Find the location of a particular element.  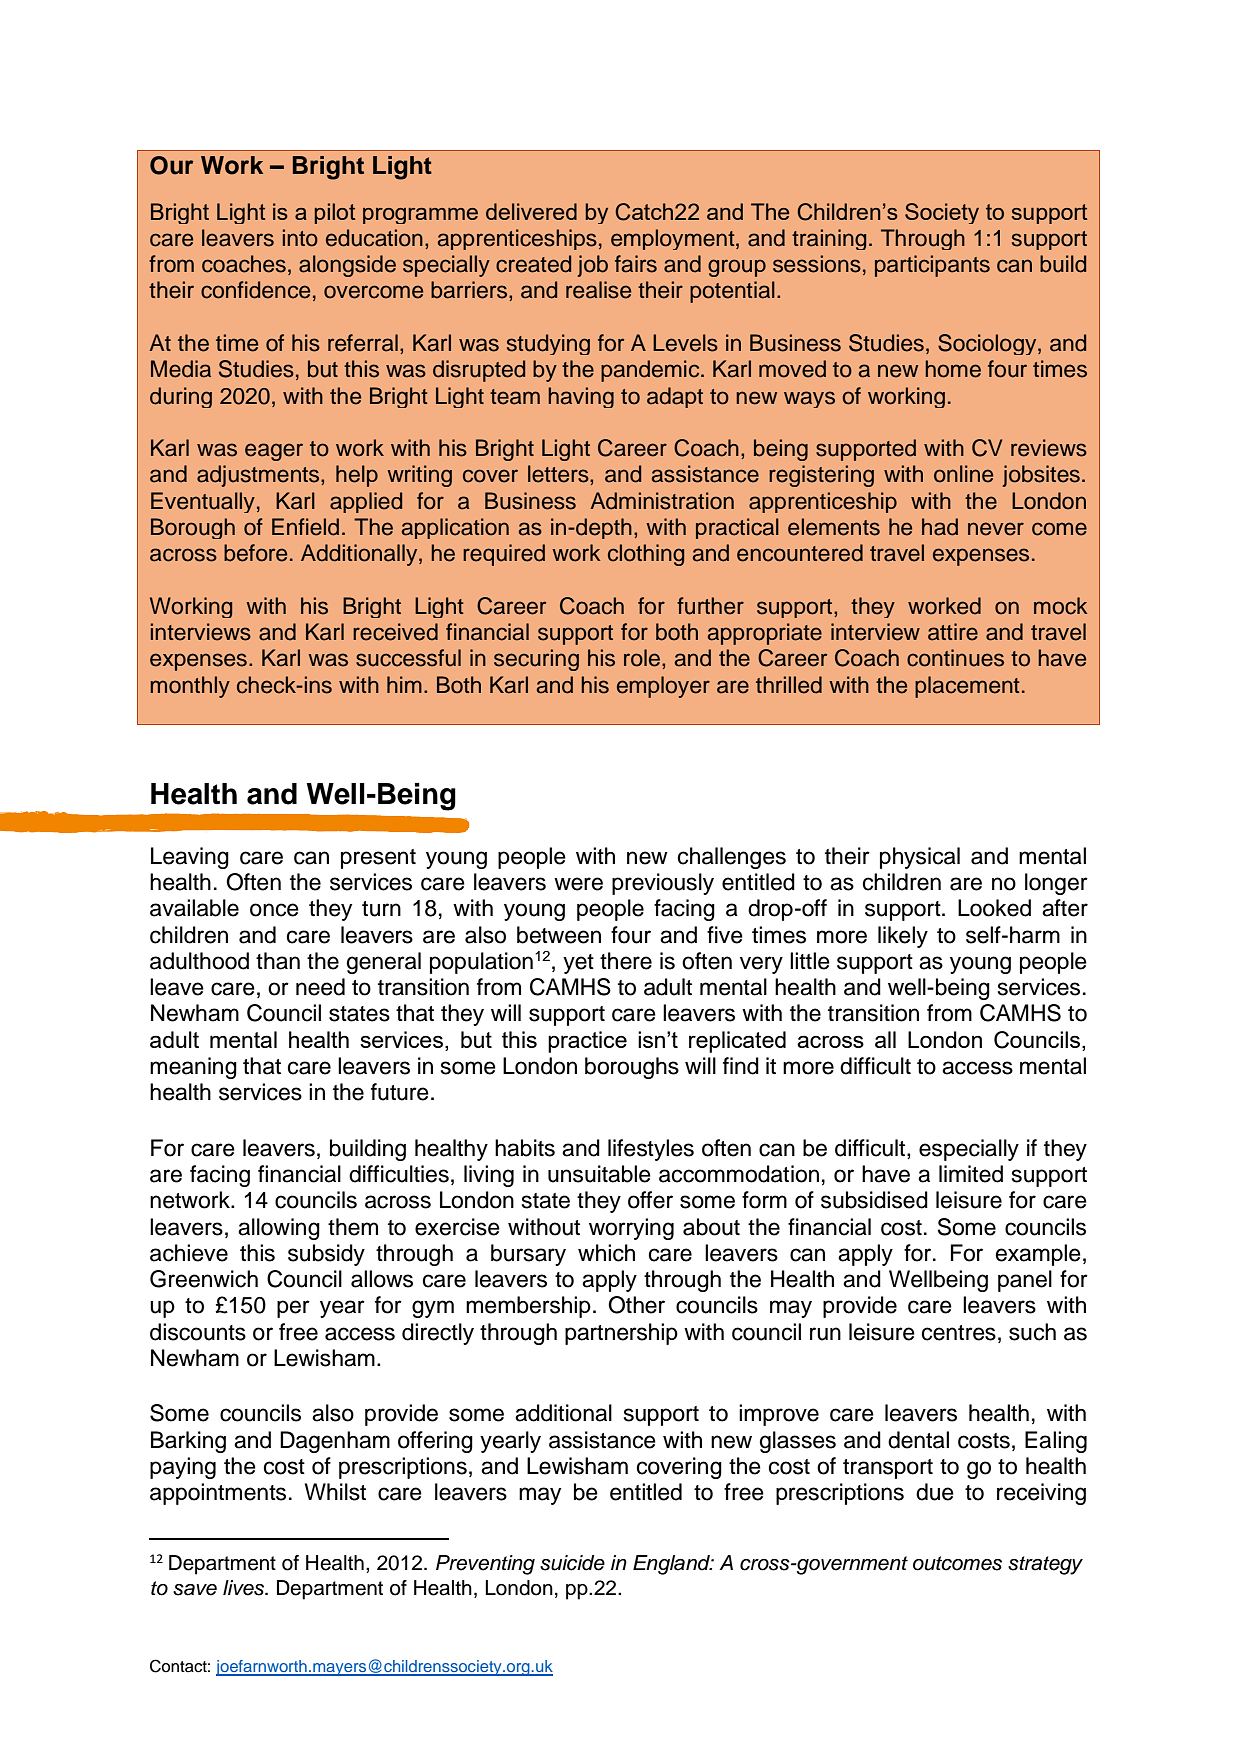

role is located at coordinates (642, 658).
